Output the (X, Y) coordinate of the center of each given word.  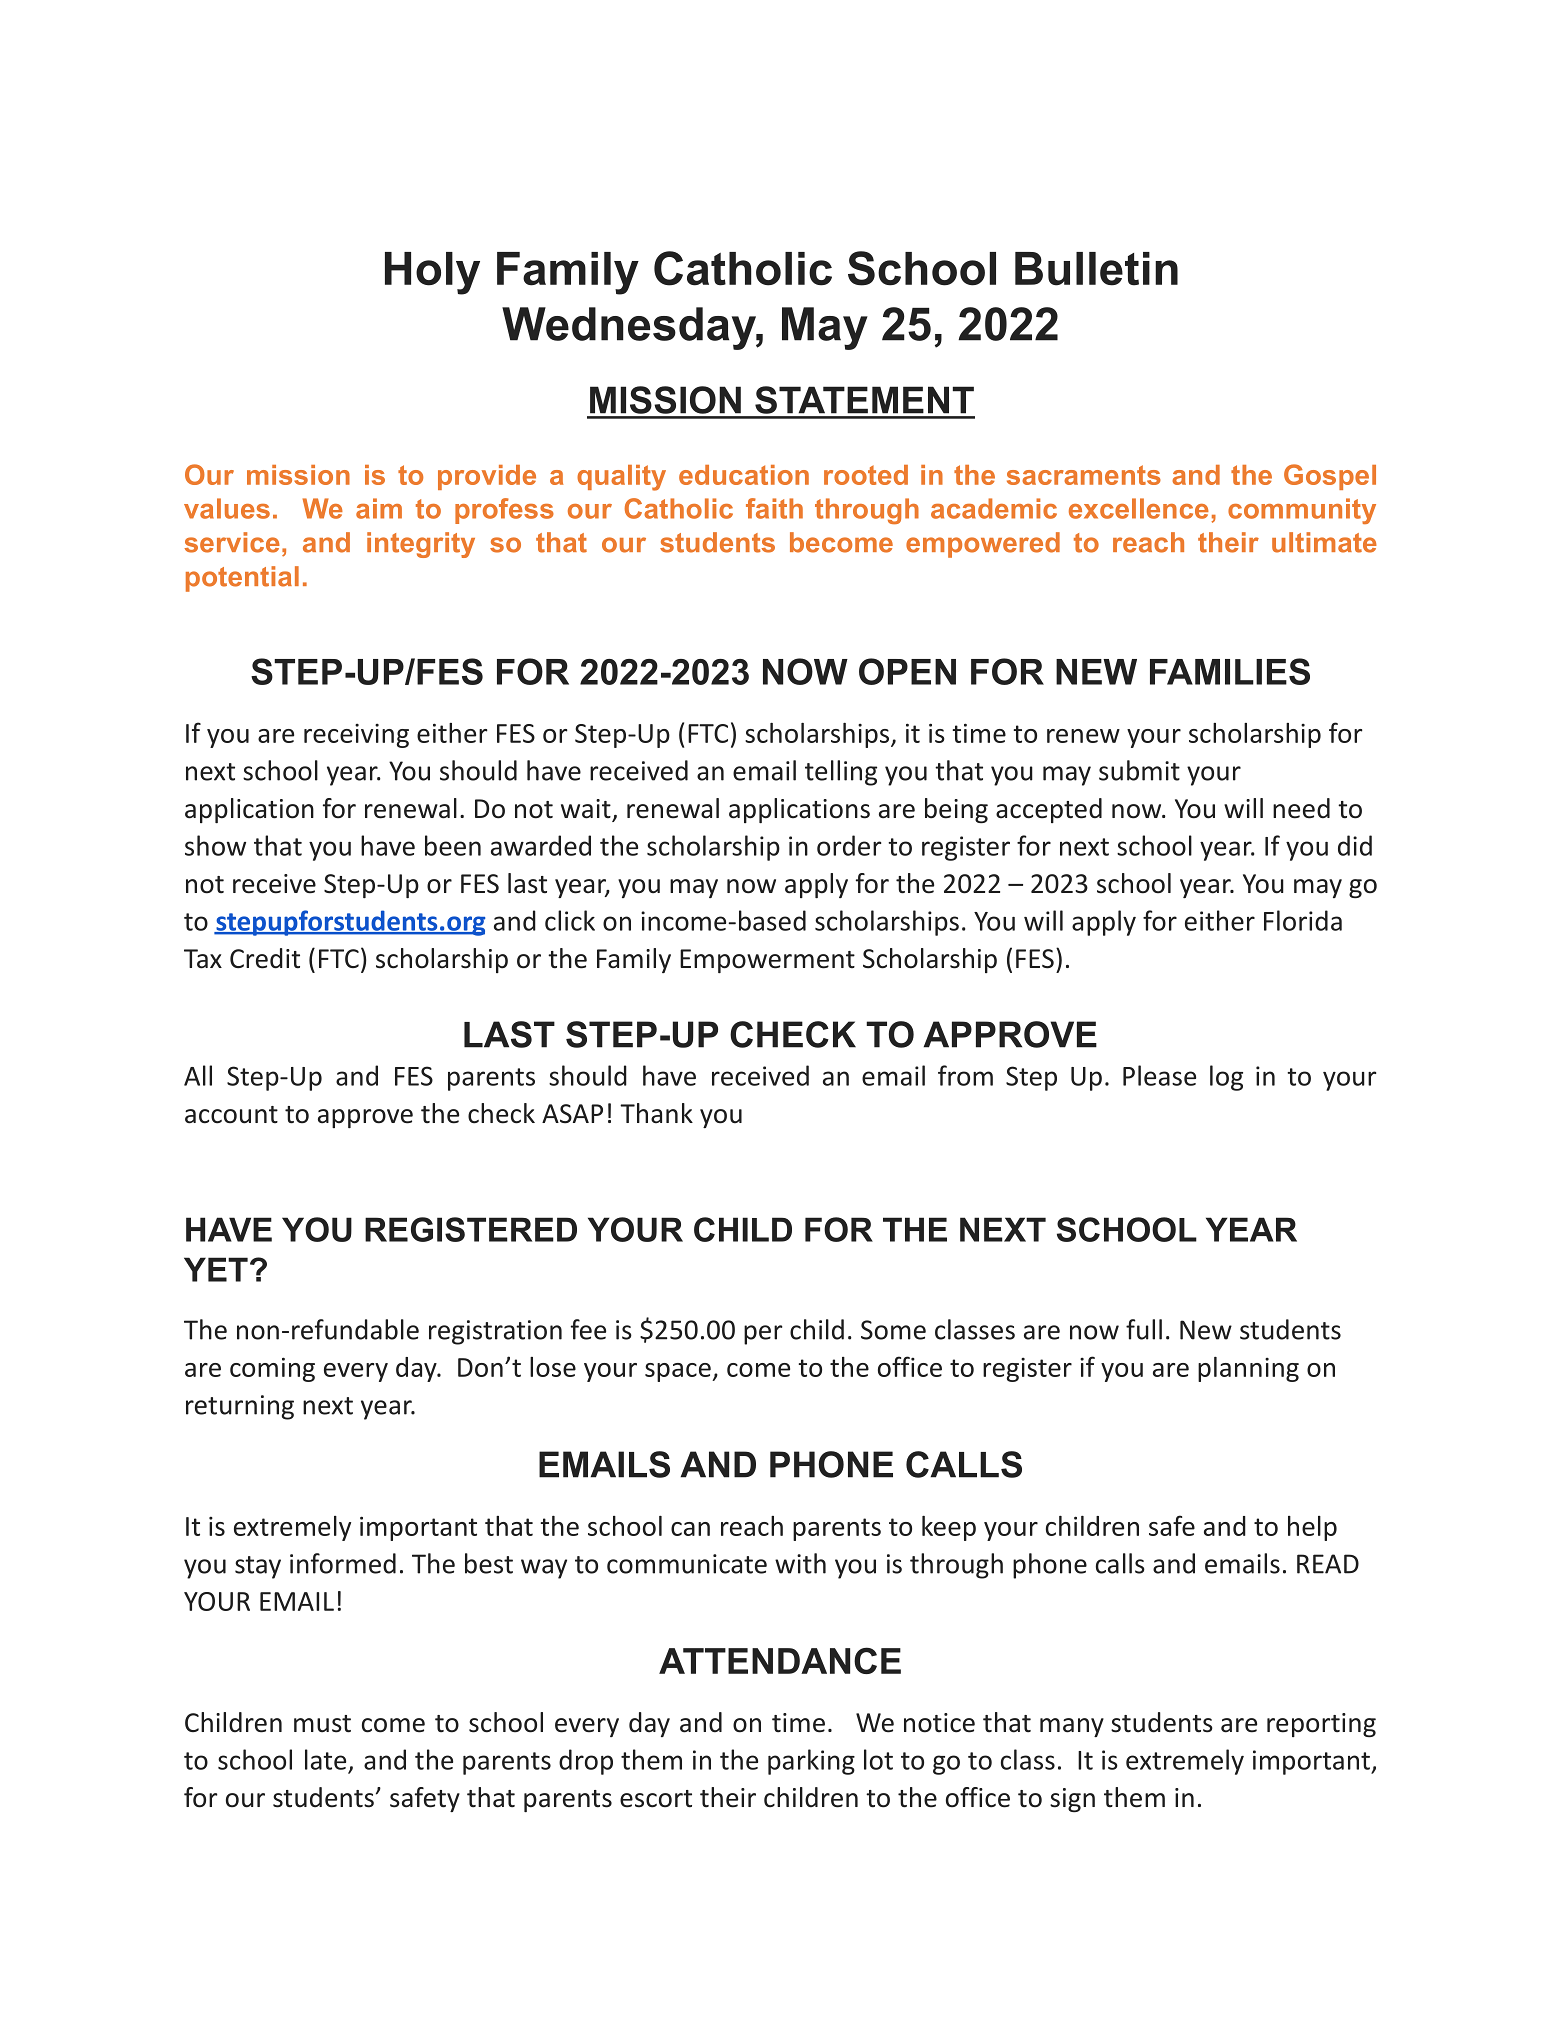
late (325, 1759)
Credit (265, 958)
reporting (1321, 1725)
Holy (432, 273)
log (1226, 1078)
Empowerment (767, 961)
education (744, 475)
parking (811, 1762)
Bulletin (1096, 269)
